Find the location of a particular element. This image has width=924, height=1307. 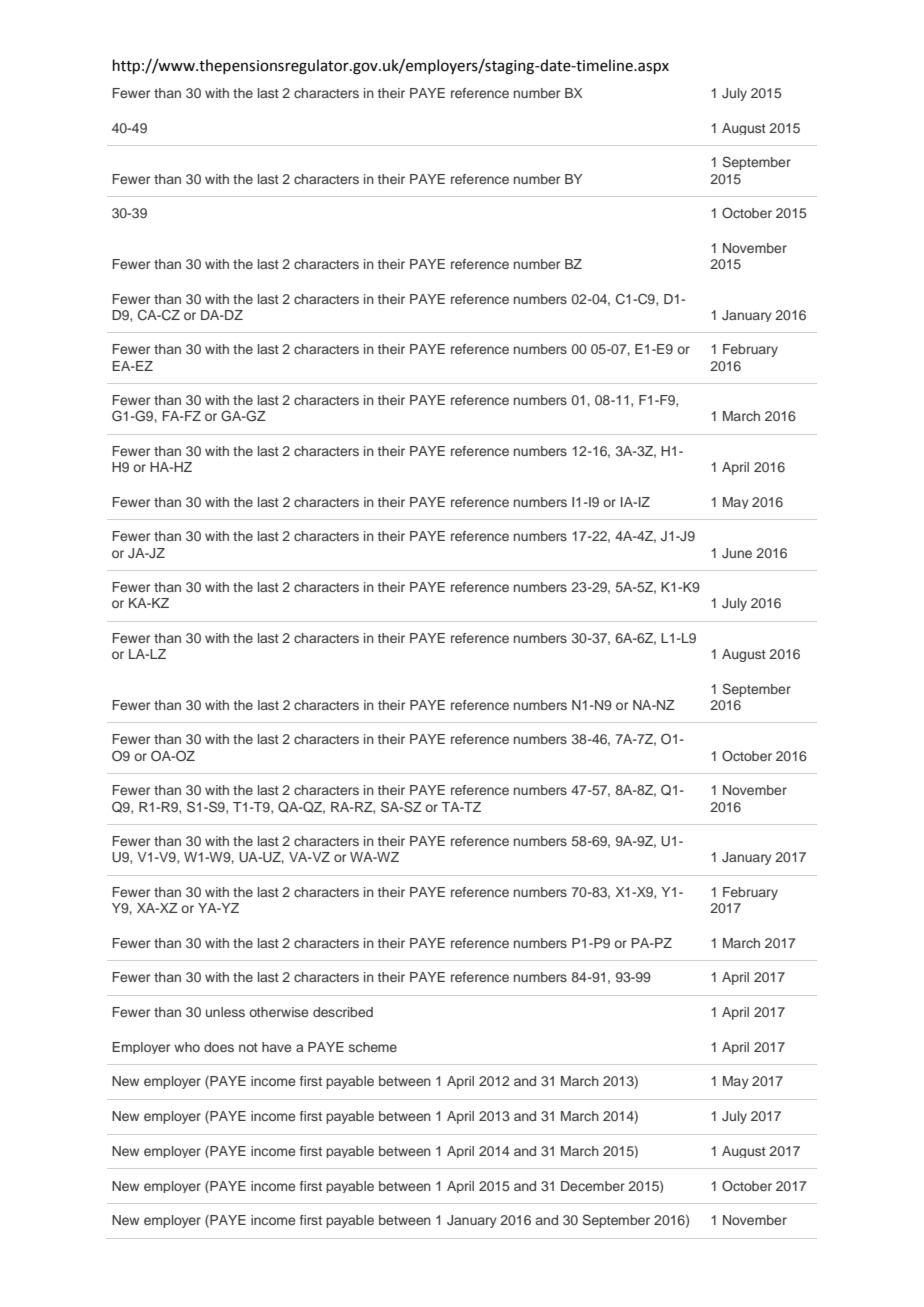

described is located at coordinates (343, 1012).
